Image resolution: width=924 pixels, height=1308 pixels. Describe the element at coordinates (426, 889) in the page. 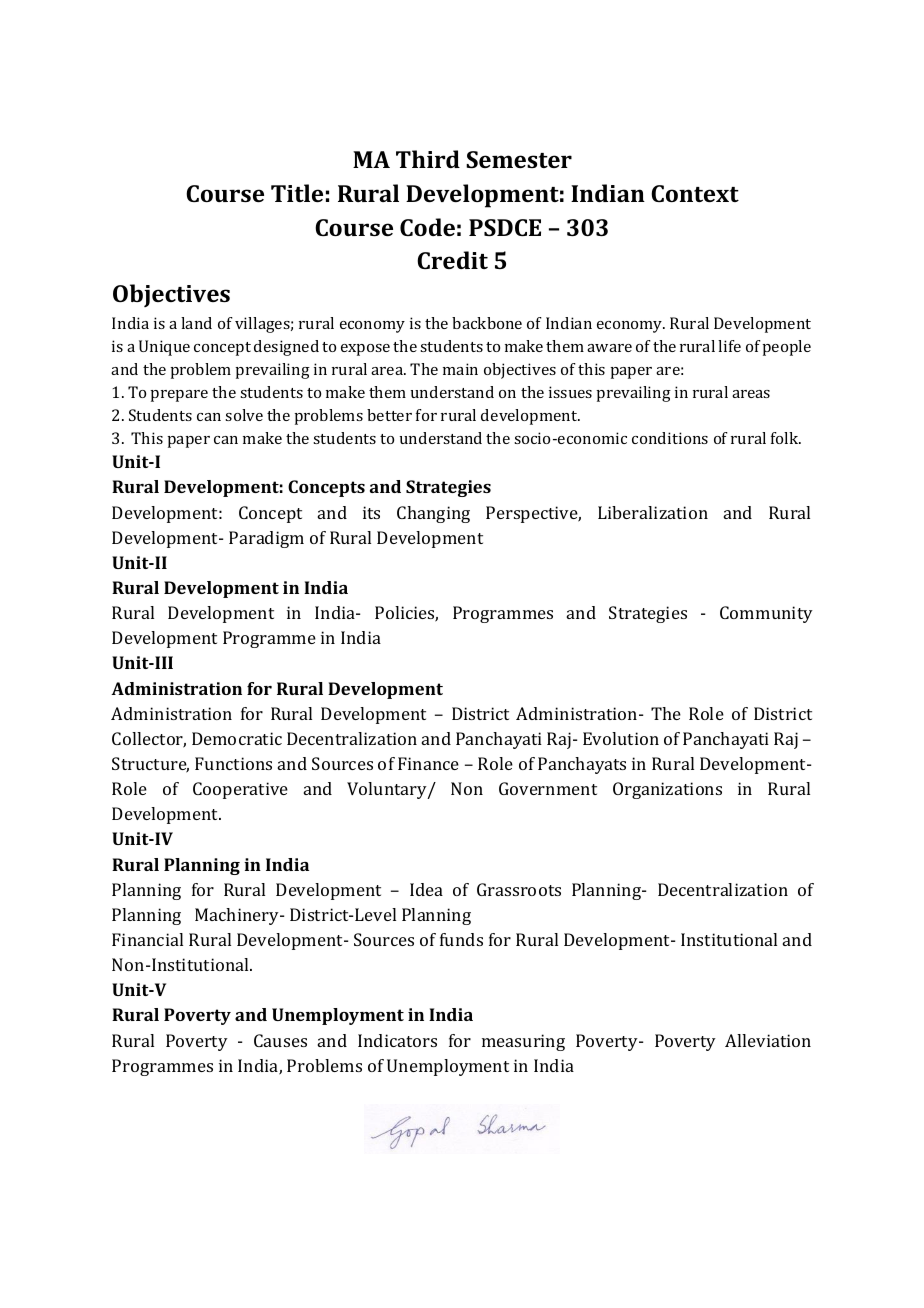

I see `Idea` at that location.
